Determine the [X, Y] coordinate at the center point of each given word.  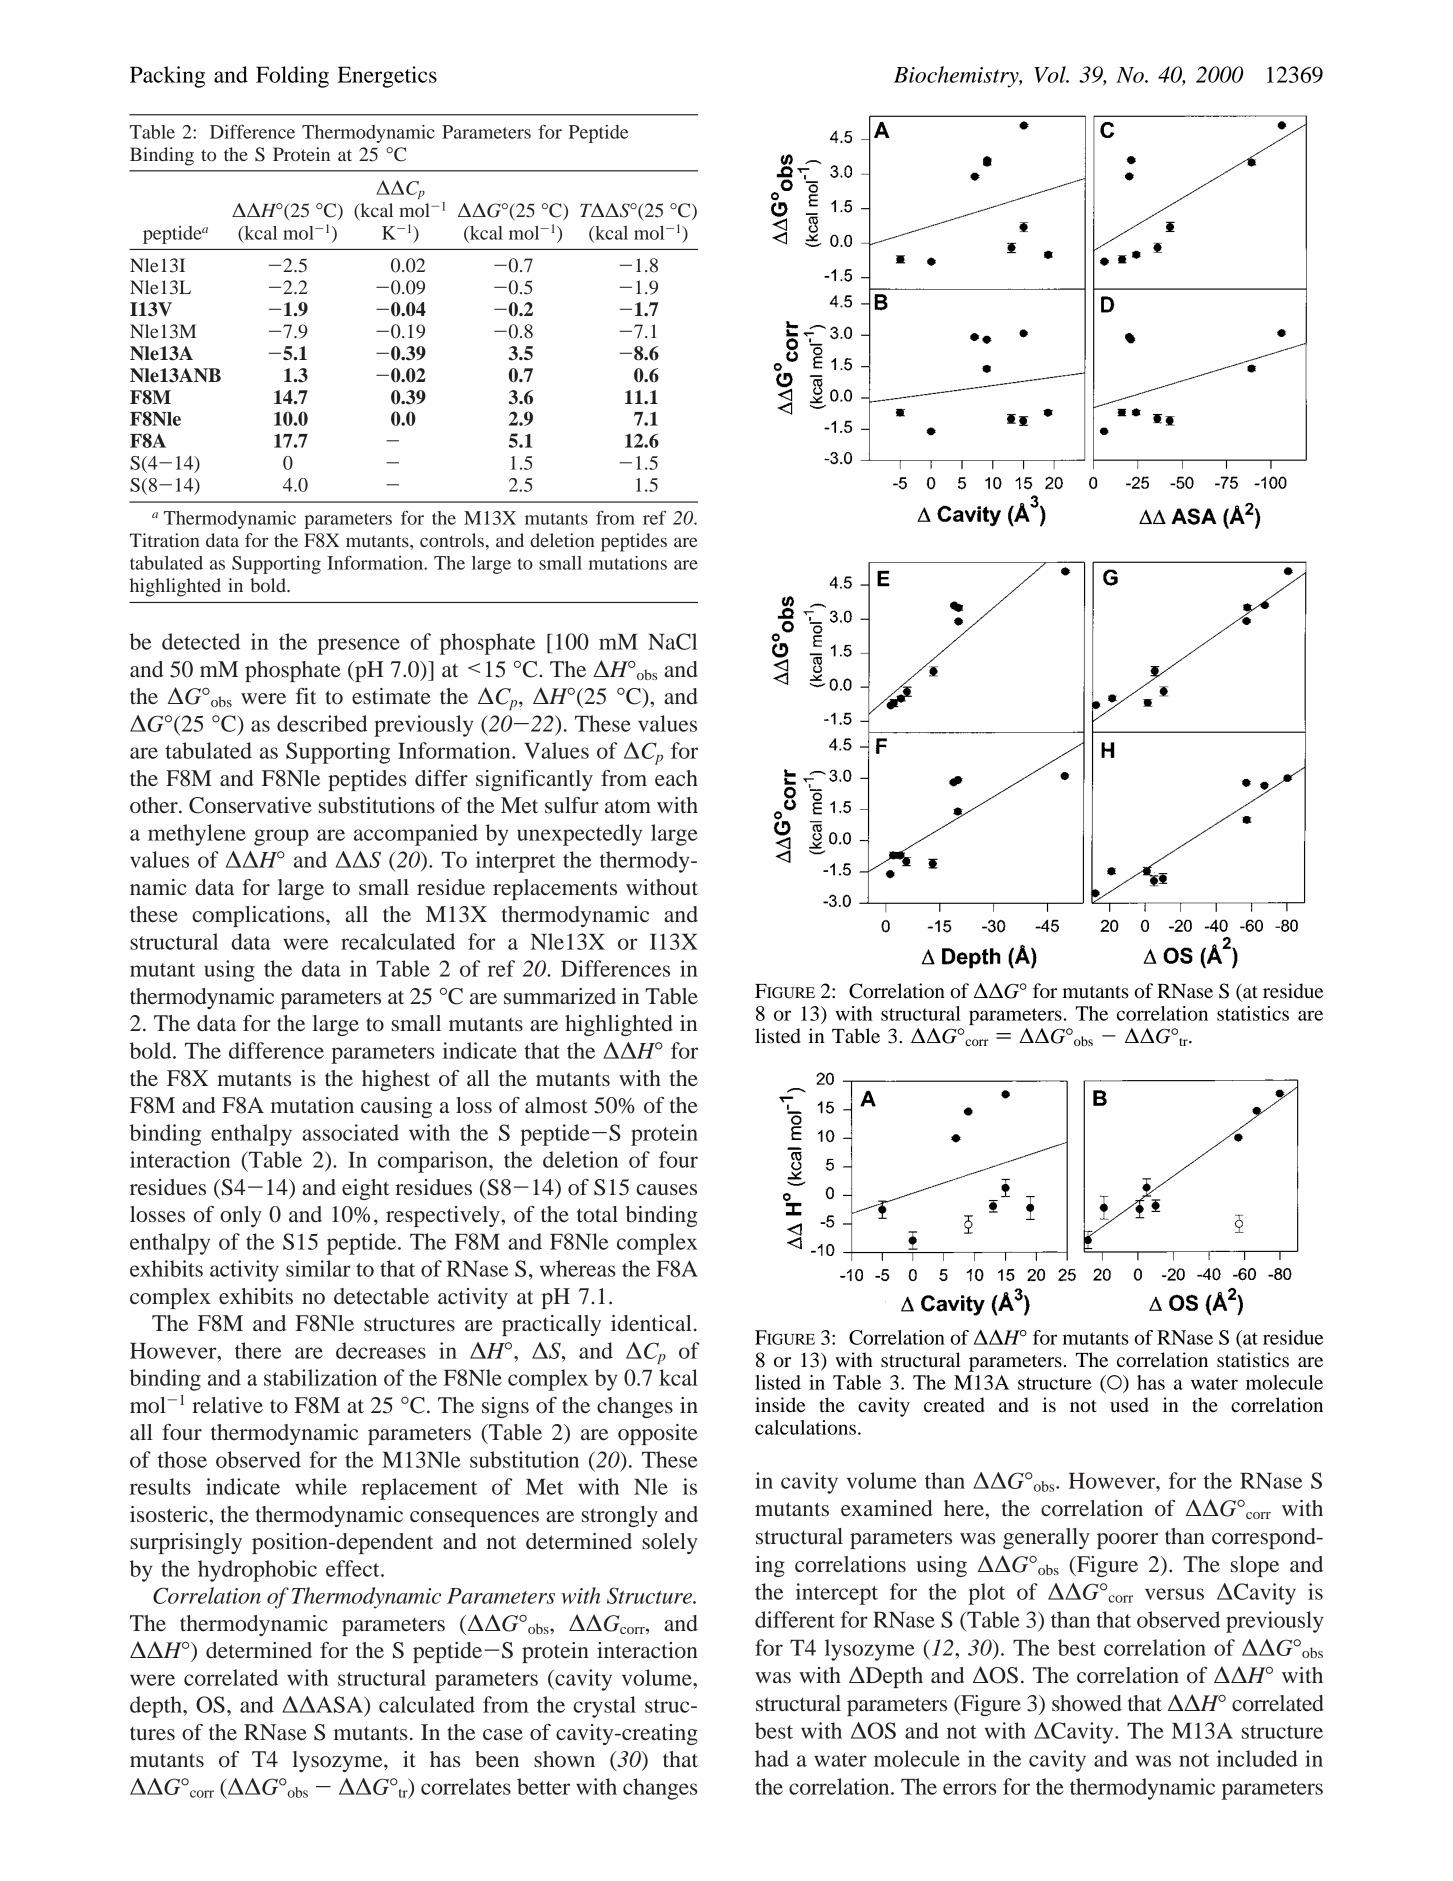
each [676, 778]
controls [452, 540]
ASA [339, 1704]
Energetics [387, 77]
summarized [560, 996]
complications [259, 916]
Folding [292, 77]
